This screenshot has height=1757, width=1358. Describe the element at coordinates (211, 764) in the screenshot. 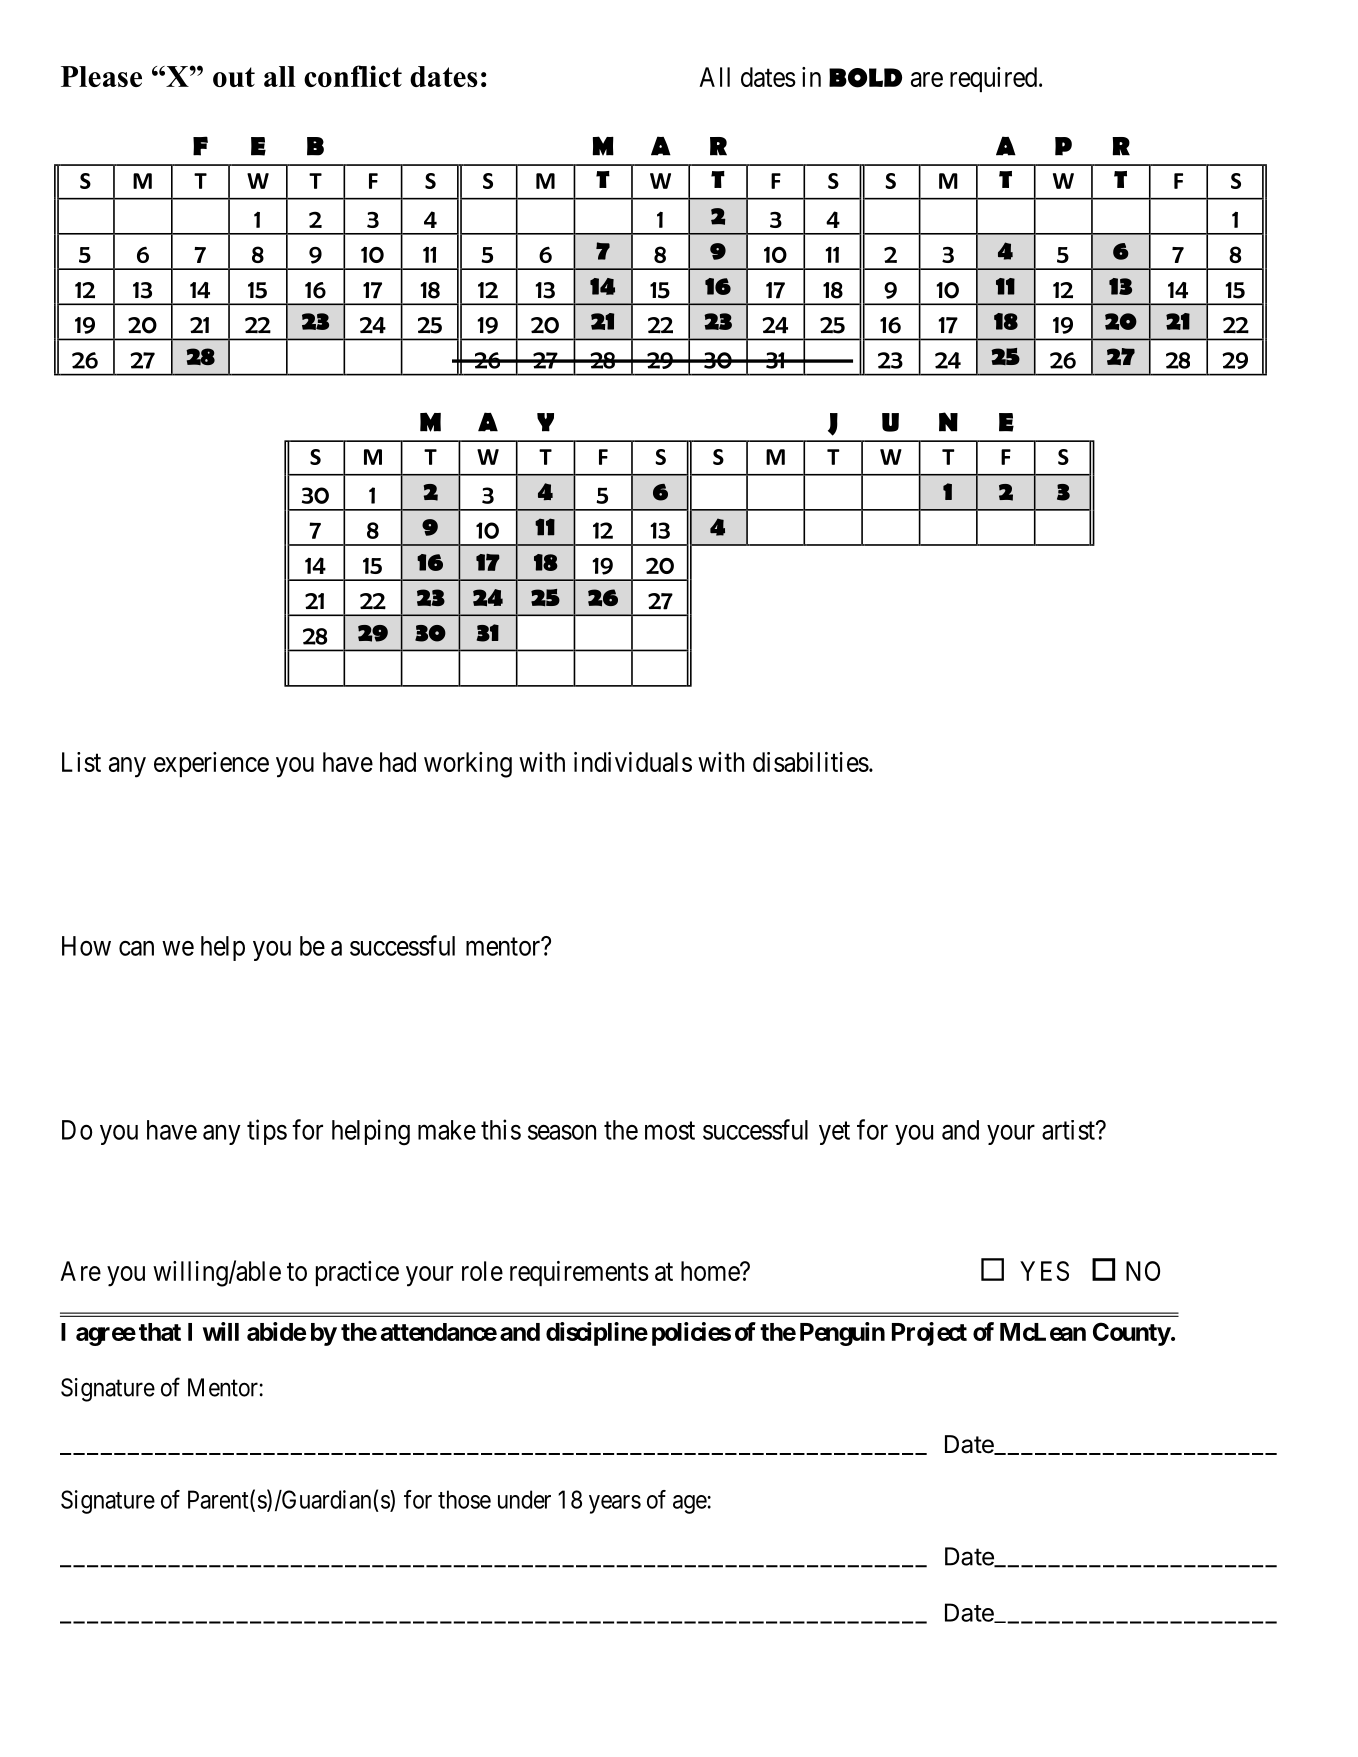

I see `experience` at that location.
